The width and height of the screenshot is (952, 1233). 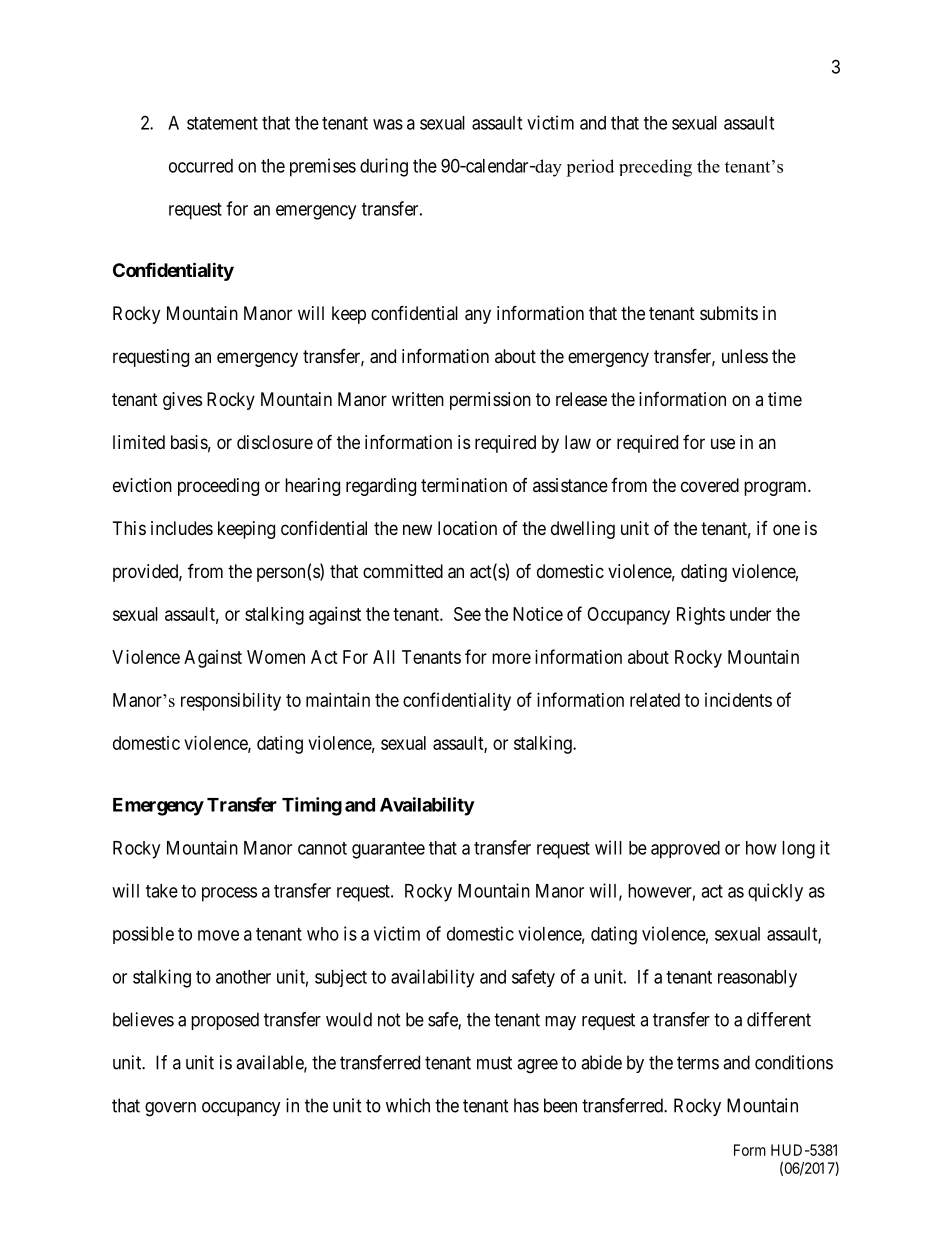 What do you see at coordinates (218, 487) in the screenshot?
I see `proceeding` at bounding box center [218, 487].
